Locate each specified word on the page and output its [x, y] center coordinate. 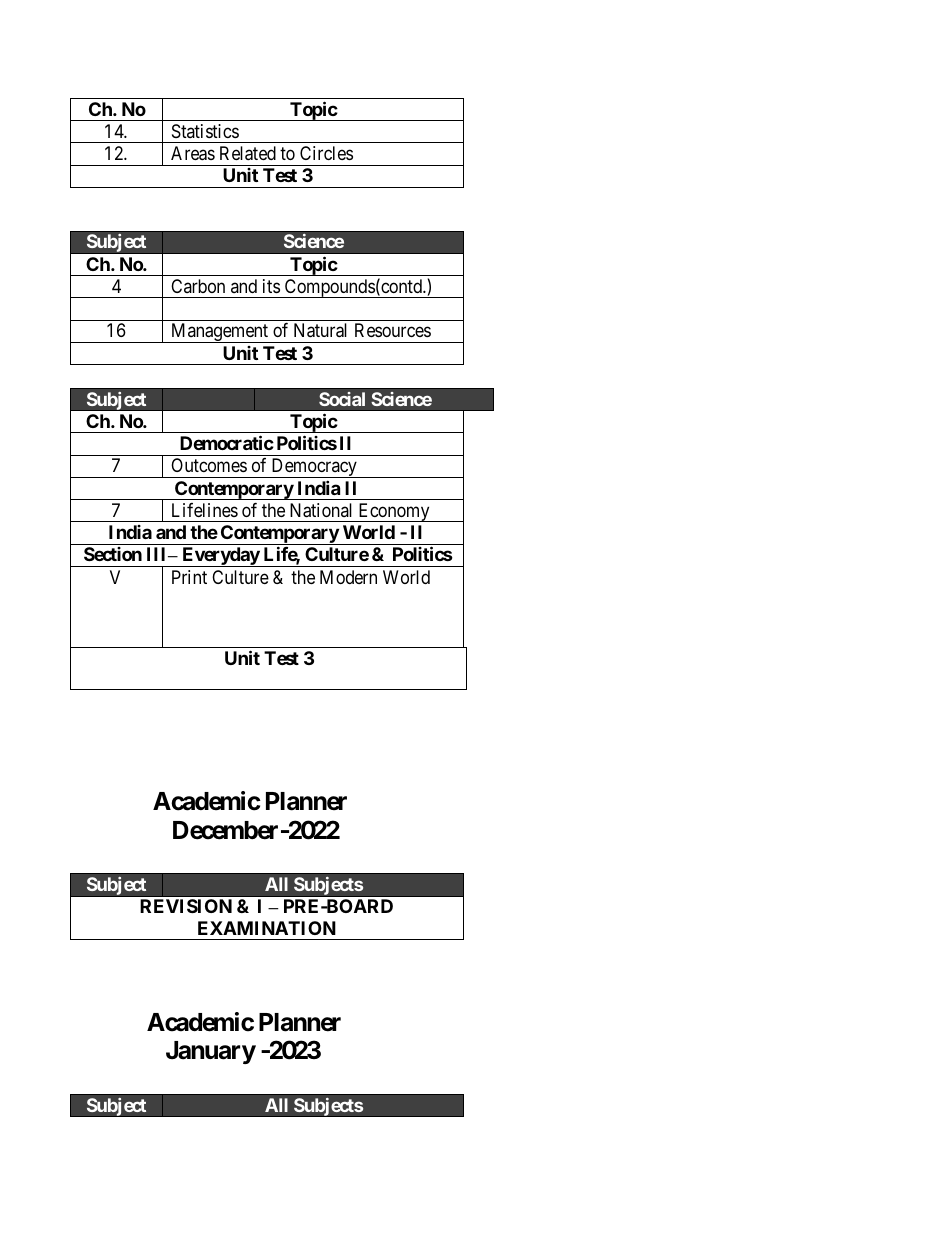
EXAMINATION [267, 928]
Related [248, 153]
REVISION [186, 906]
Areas [193, 153]
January [211, 1052]
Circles [326, 153]
